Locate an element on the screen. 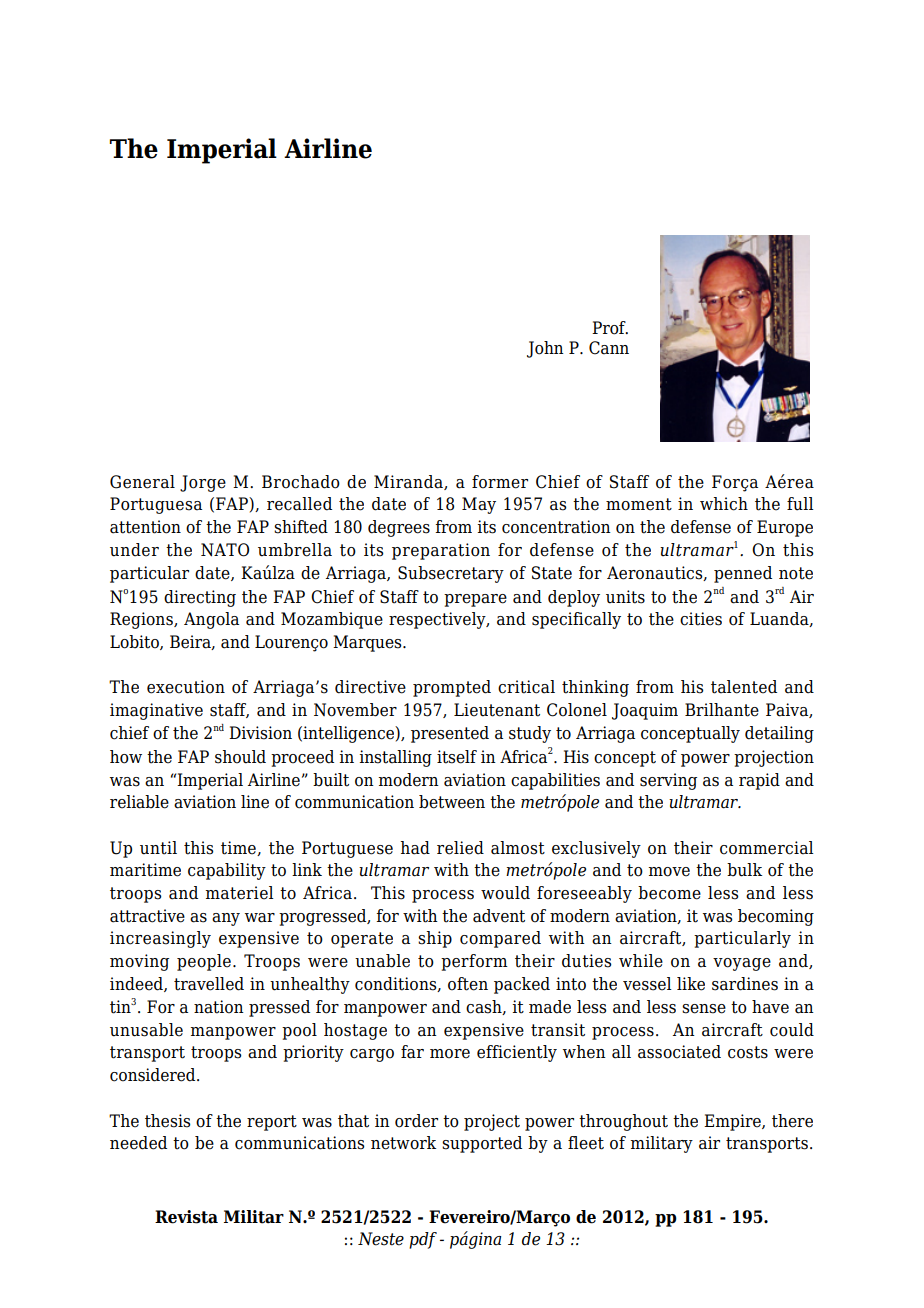 This screenshot has width=924, height=1308. Jorge is located at coordinates (203, 483).
